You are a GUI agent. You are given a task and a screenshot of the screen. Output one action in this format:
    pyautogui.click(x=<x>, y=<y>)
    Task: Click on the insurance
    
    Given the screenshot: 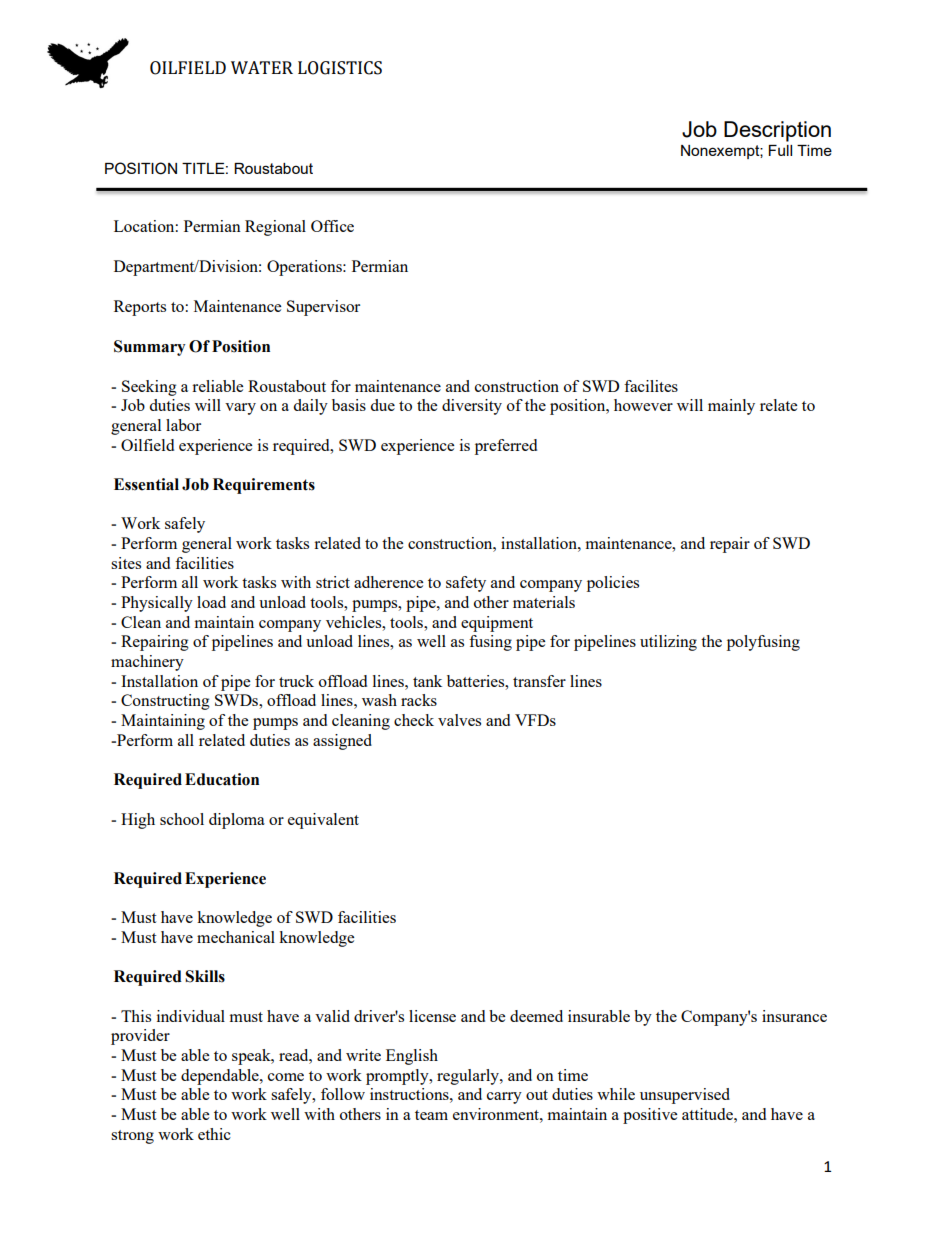 What is the action you would take?
    pyautogui.click(x=794, y=1016)
